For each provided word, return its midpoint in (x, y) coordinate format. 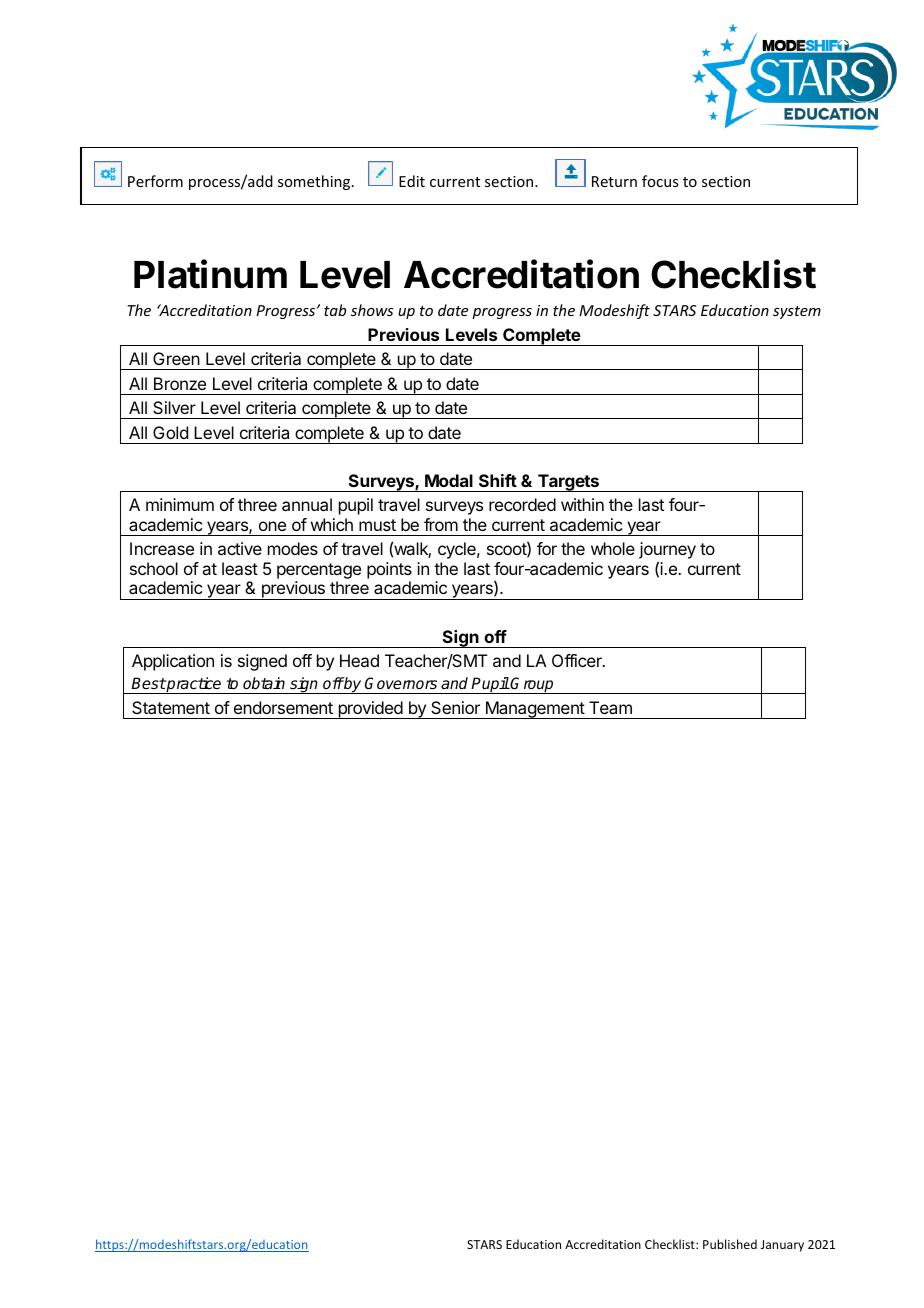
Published (730, 1244)
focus (660, 181)
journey (667, 552)
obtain (264, 683)
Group (532, 685)
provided (370, 710)
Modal (449, 480)
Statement (171, 707)
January (782, 1246)
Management (534, 710)
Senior (455, 707)
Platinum (210, 274)
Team (610, 707)
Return (614, 181)
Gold (170, 432)
